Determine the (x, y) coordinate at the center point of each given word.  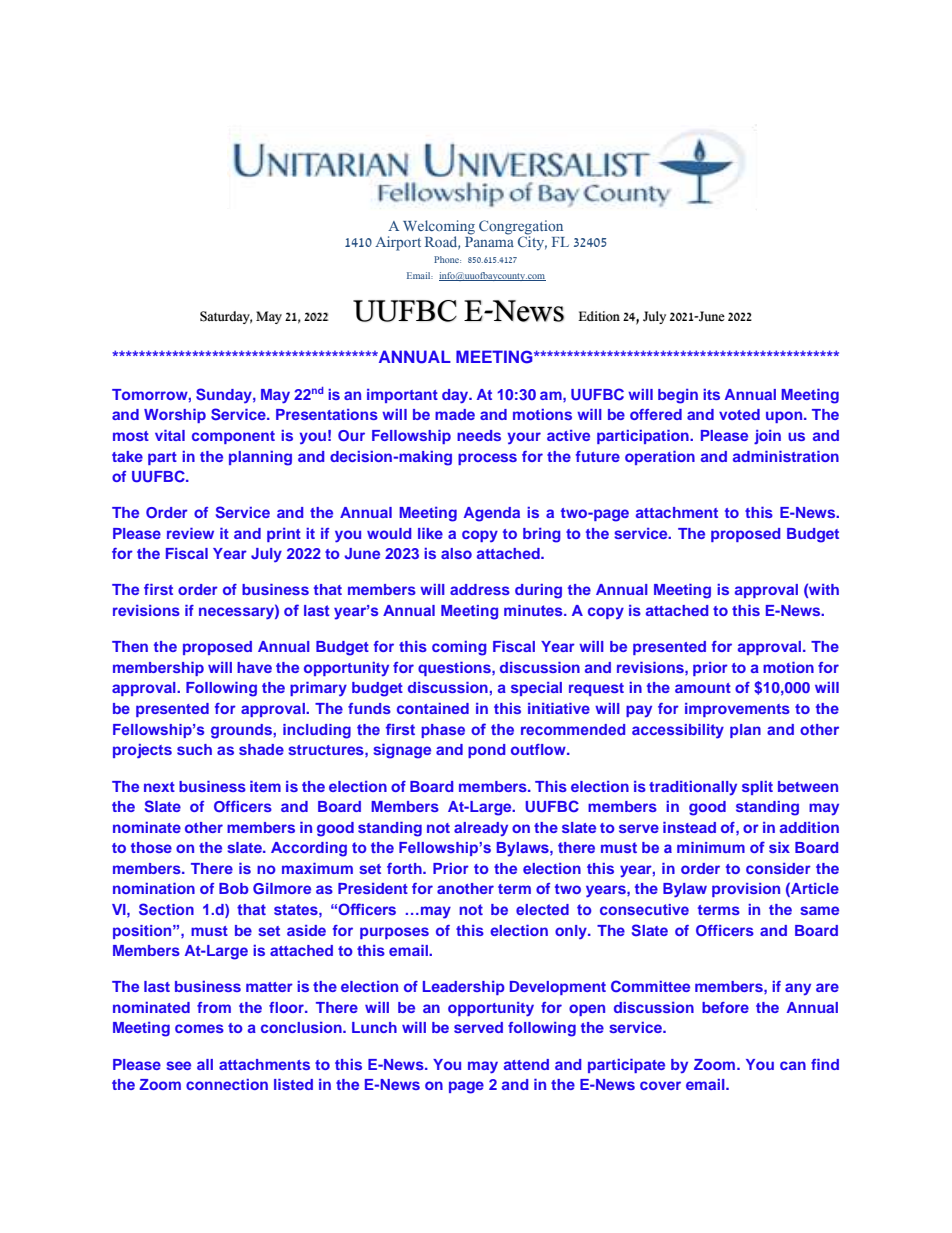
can (793, 1065)
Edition (599, 316)
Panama (489, 240)
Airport (398, 243)
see (178, 1065)
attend (526, 1064)
